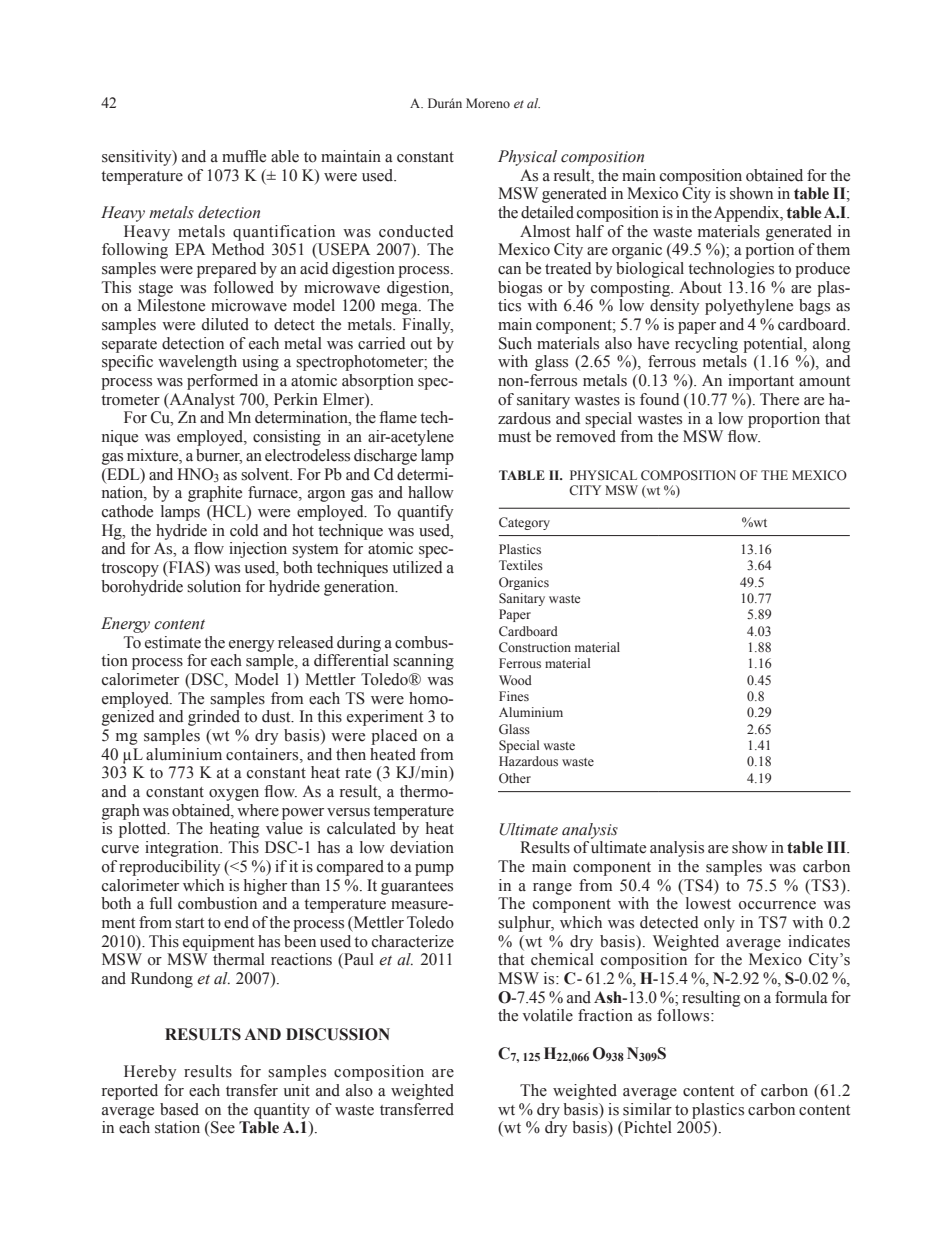 The image size is (952, 1233). What do you see at coordinates (514, 437) in the image?
I see `must` at bounding box center [514, 437].
